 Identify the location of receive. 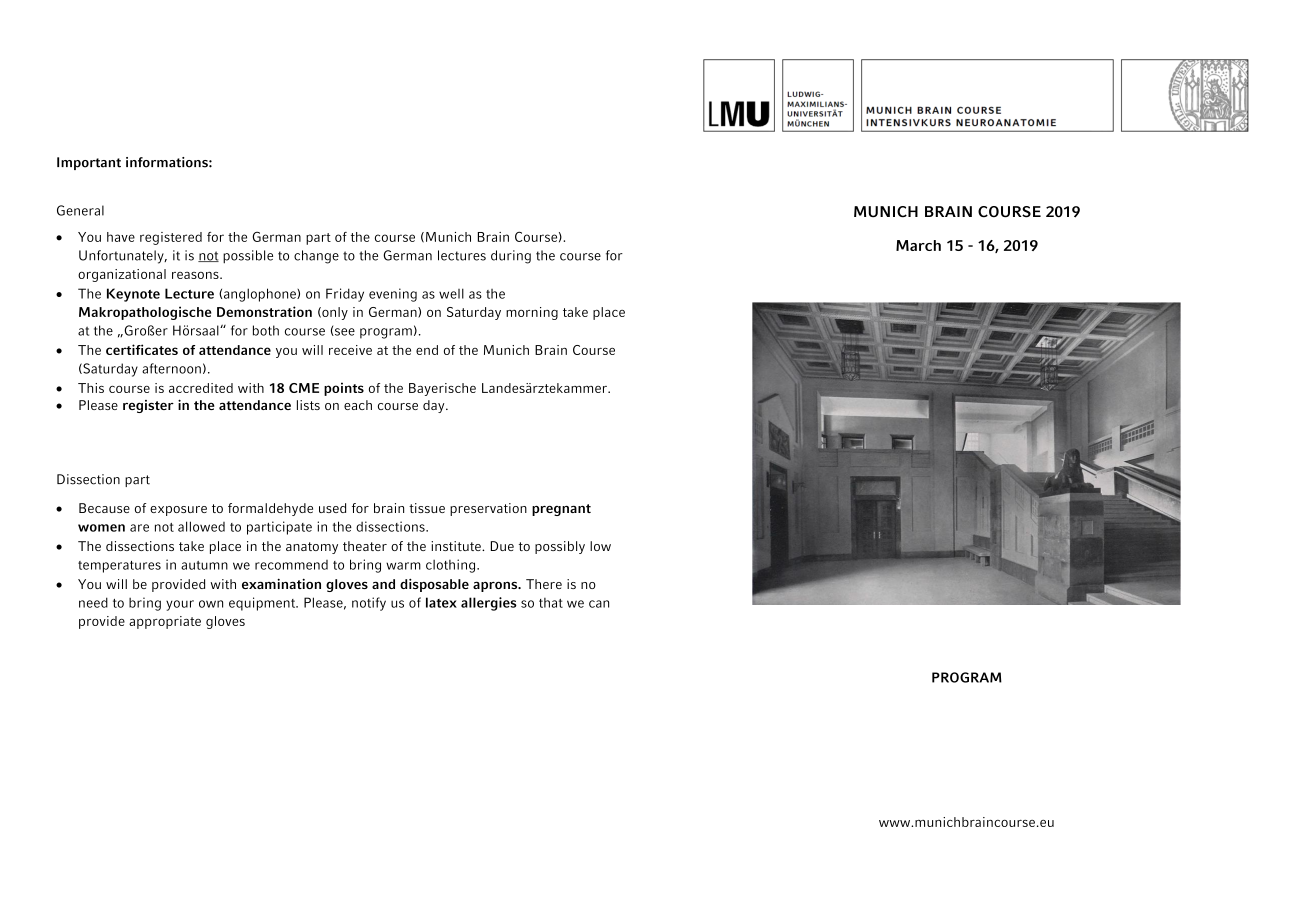
(350, 350).
